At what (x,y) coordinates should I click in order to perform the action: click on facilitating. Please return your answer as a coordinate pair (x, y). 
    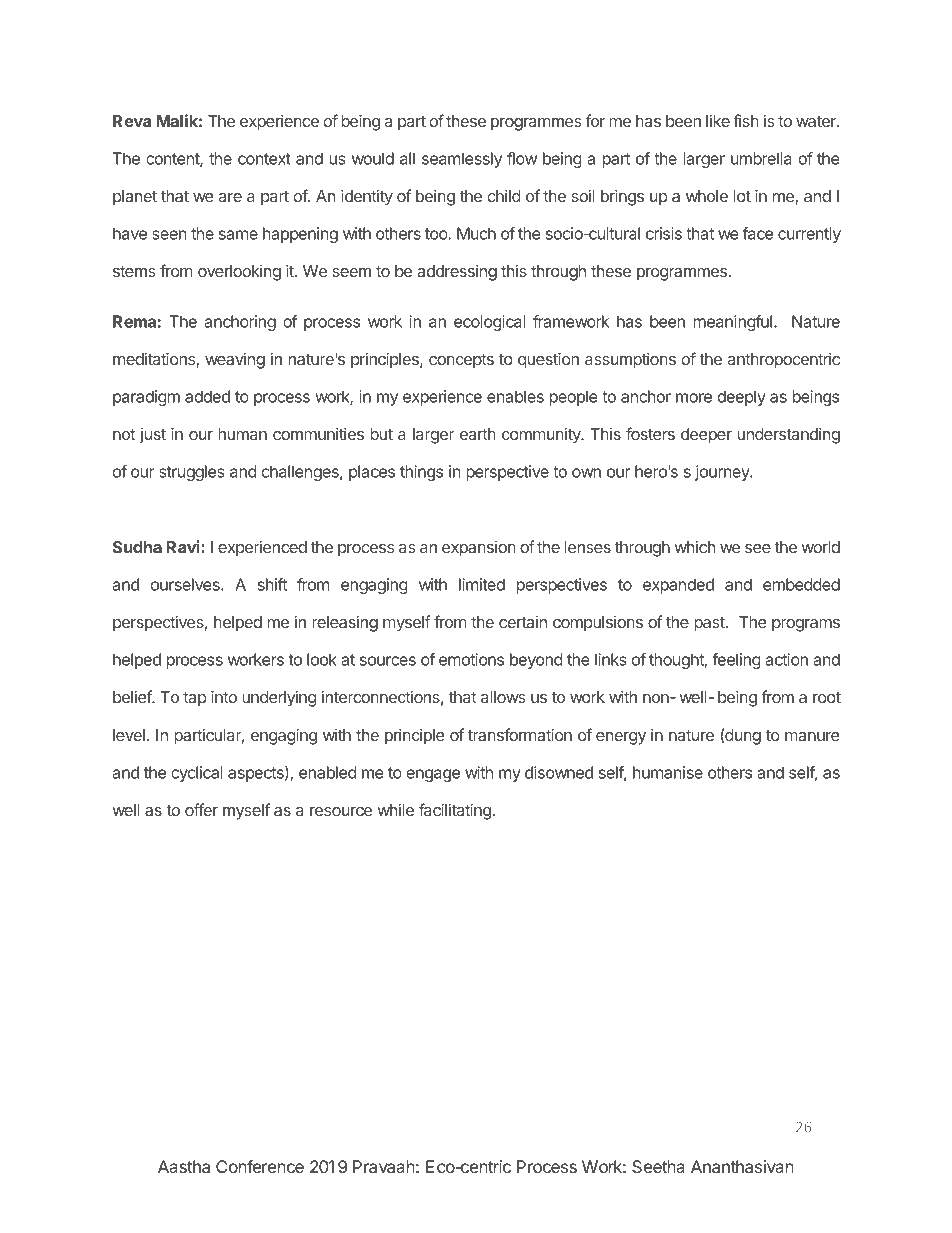
    Looking at the image, I should click on (455, 811).
